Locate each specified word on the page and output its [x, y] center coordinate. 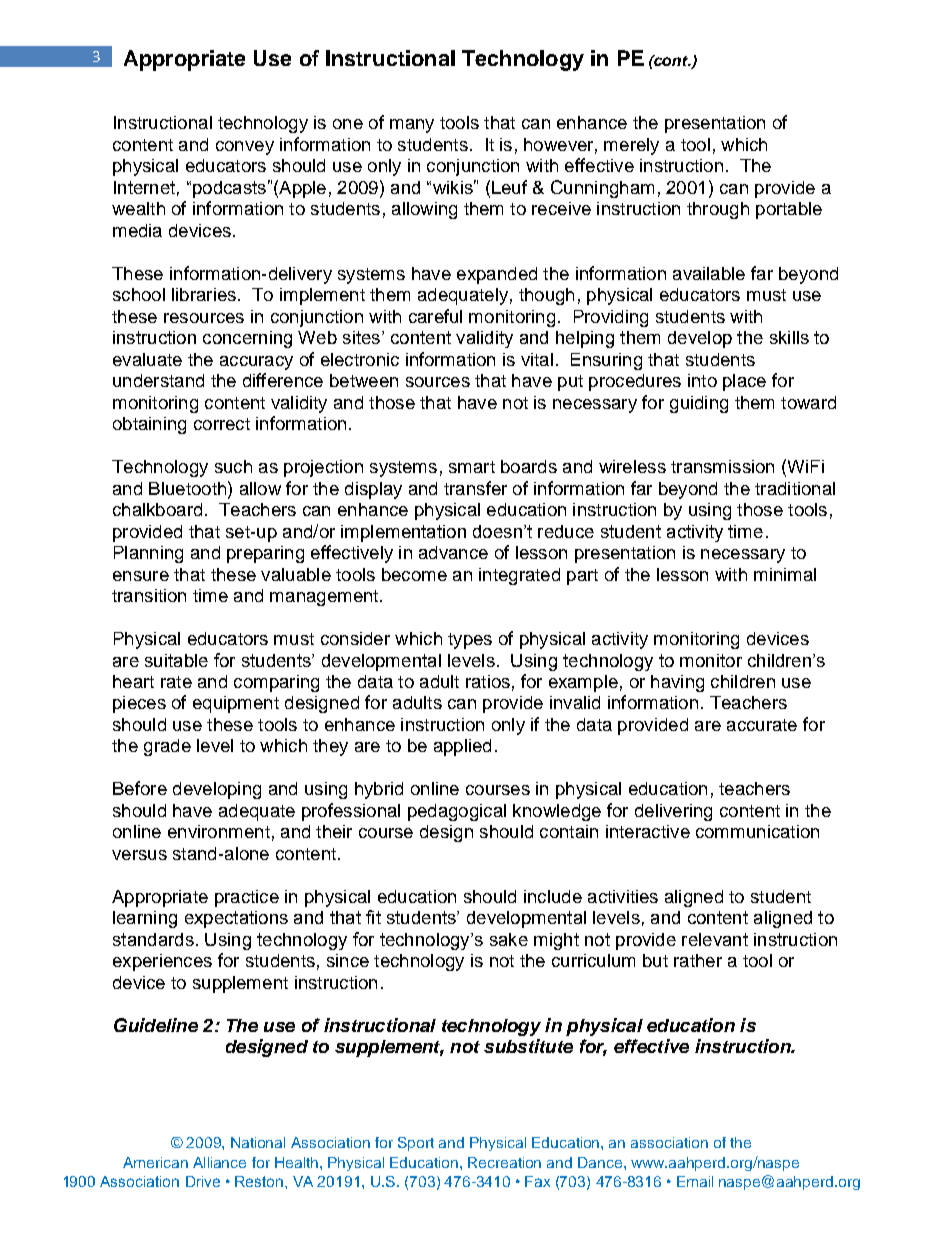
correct [222, 424]
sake [509, 939]
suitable [176, 660]
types [470, 641]
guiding [699, 404]
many [412, 126]
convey [245, 148]
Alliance [219, 1162]
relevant [715, 939]
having [677, 683]
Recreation [504, 1162]
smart [472, 467]
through [718, 210]
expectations [236, 919]
